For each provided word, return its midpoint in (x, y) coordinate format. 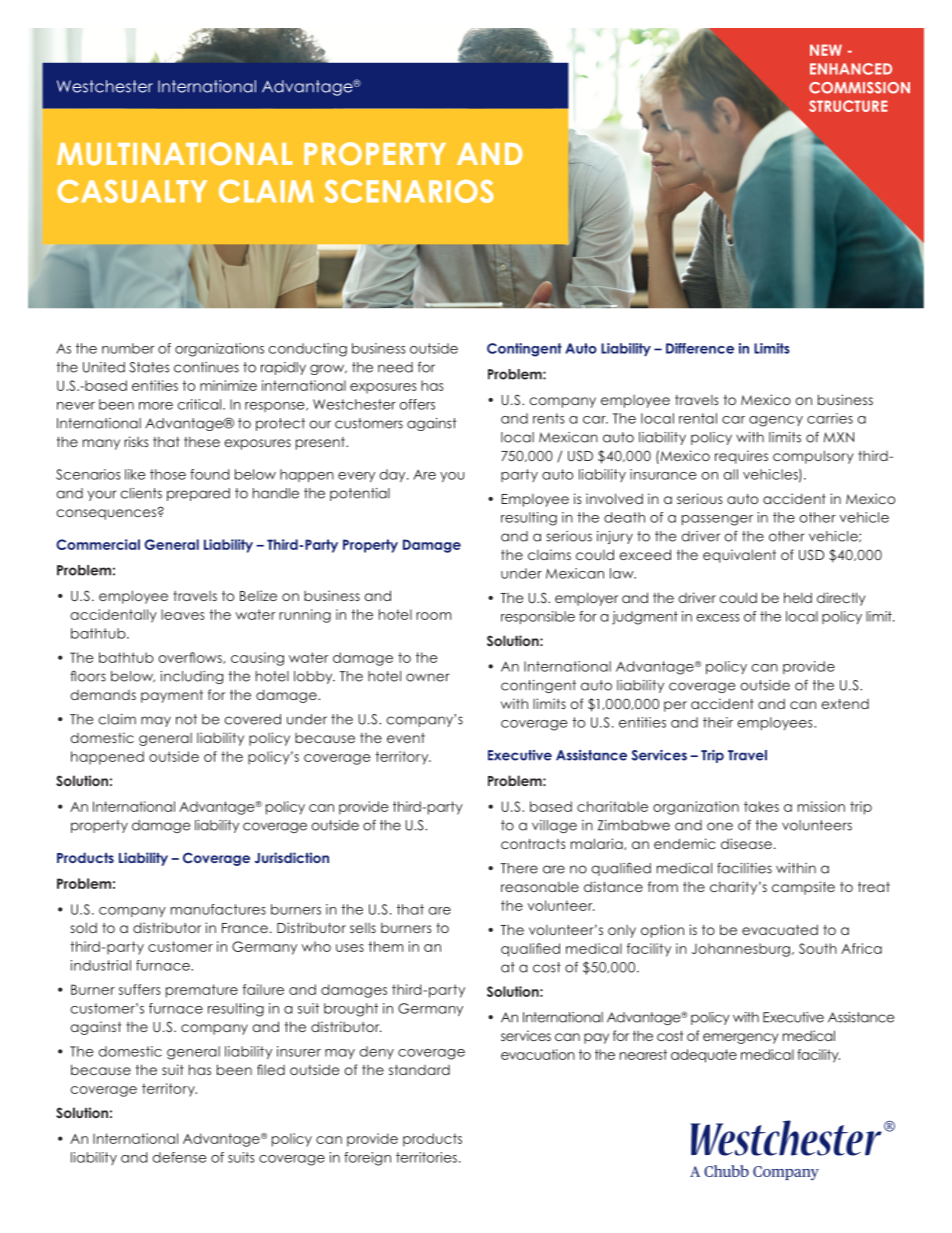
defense (179, 1157)
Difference (700, 348)
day (393, 475)
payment (172, 696)
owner (428, 677)
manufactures (218, 909)
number (128, 348)
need (395, 367)
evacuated (780, 929)
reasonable (540, 886)
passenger (717, 520)
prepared (198, 494)
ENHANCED (851, 69)
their (718, 722)
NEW (826, 50)
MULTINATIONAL (174, 153)
